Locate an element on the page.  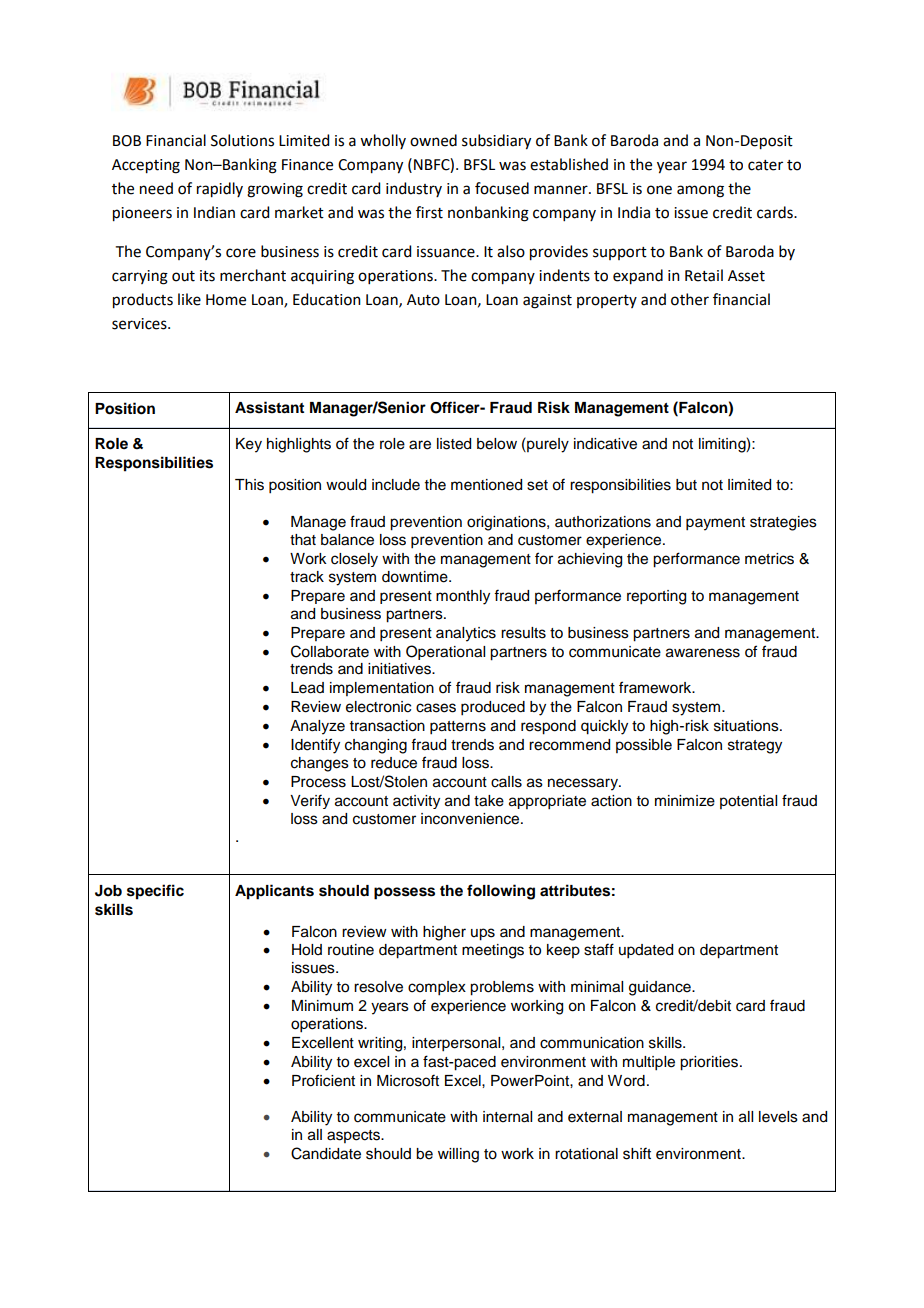
downtime is located at coordinates (416, 577).
